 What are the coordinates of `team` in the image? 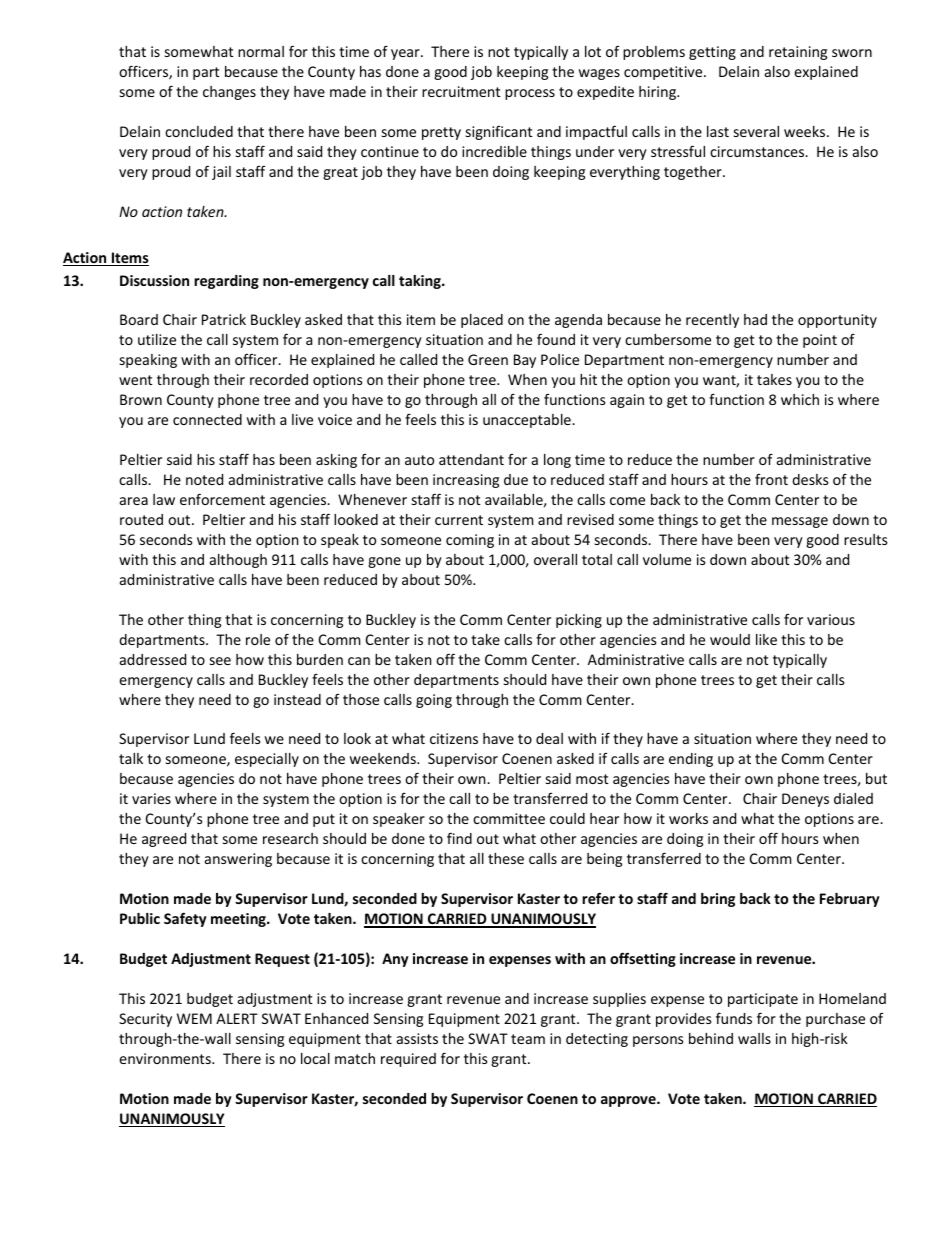 It's located at (528, 1039).
